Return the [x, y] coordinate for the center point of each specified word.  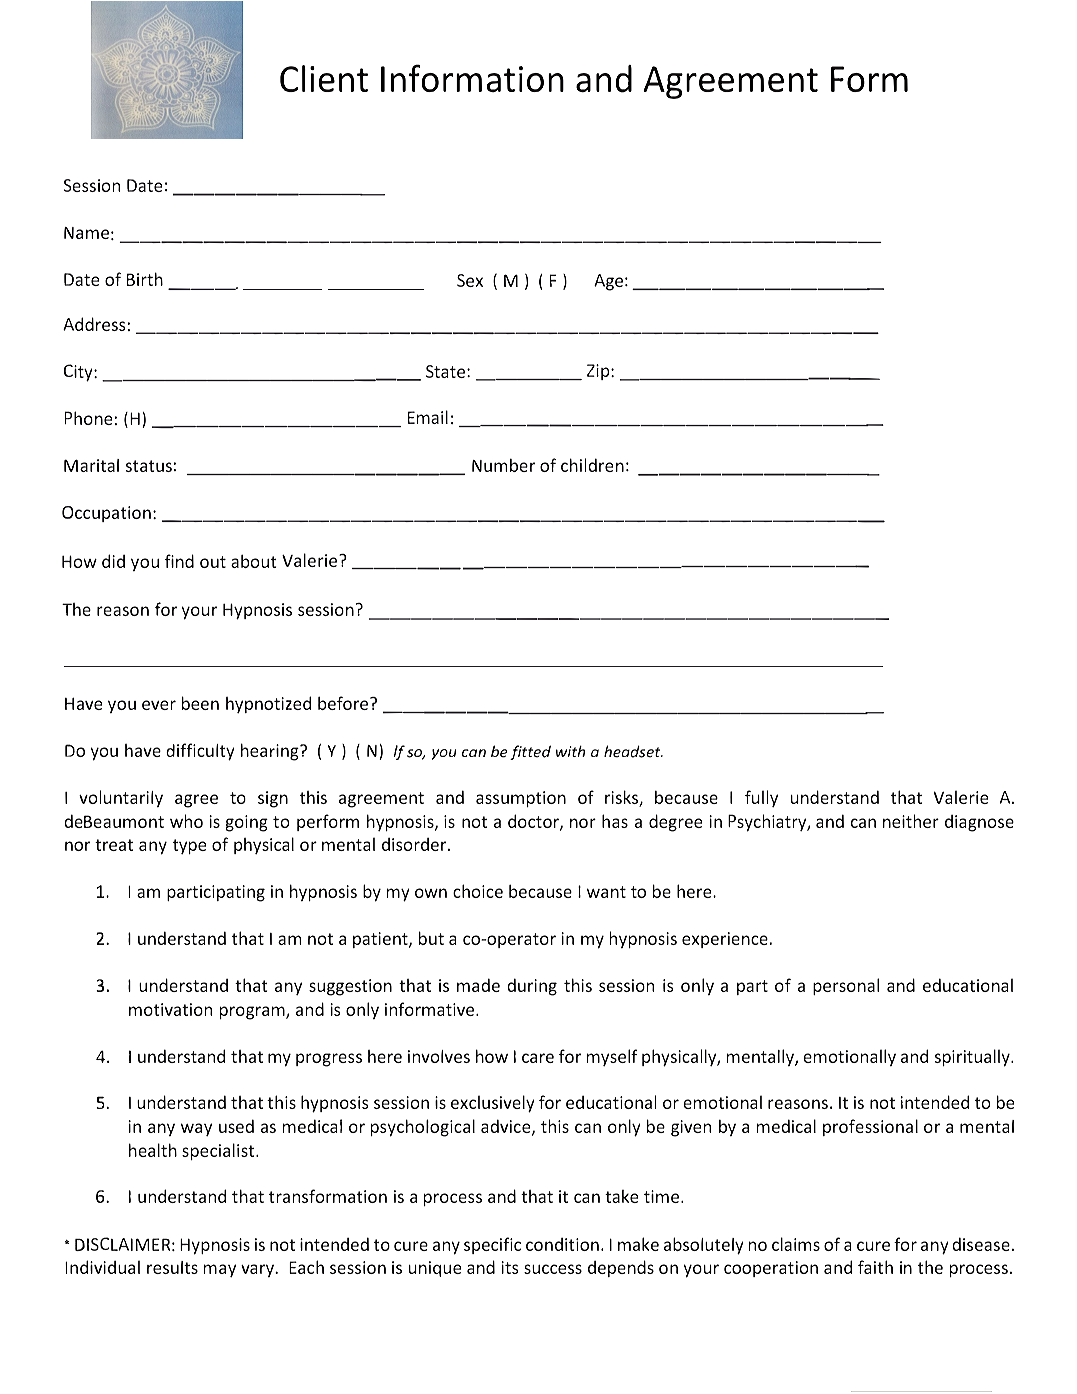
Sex [470, 280]
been [200, 703]
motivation [171, 1009]
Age [608, 282]
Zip [599, 372]
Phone [88, 418]
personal [846, 986]
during [532, 987]
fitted [530, 752]
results [172, 1267]
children [592, 465]
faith [875, 1267]
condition [562, 1244]
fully [761, 798]
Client [324, 78]
